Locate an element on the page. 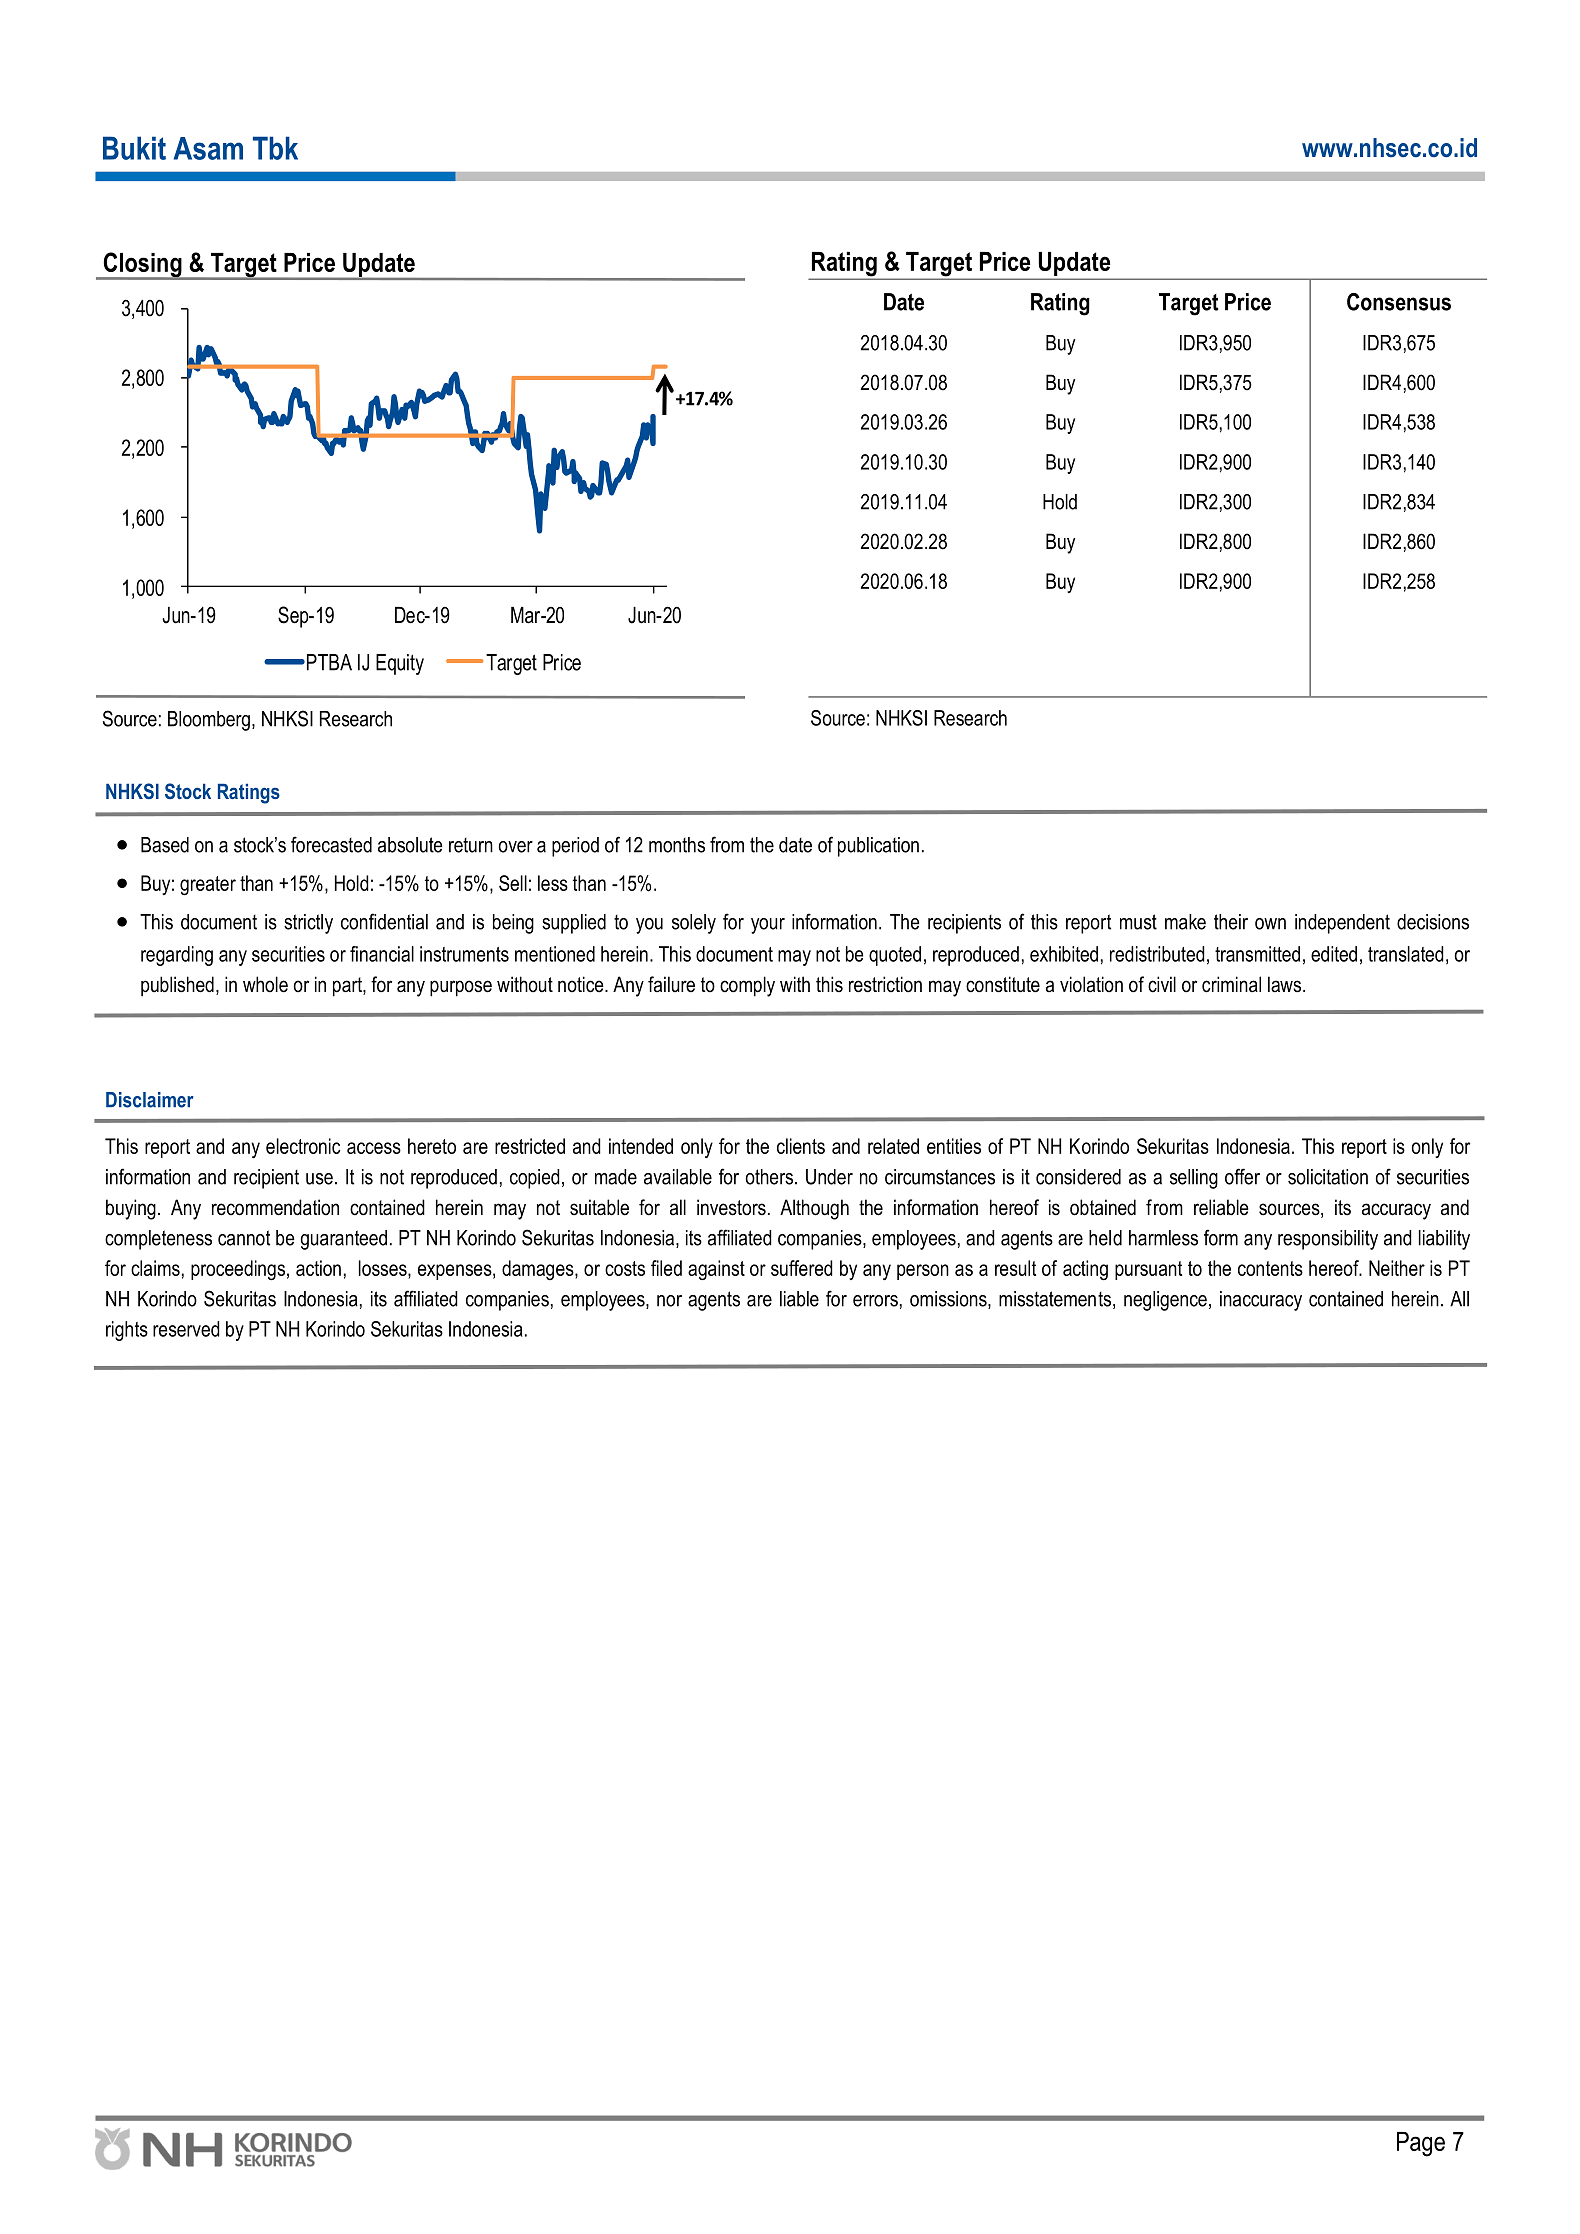 The height and width of the page is (2234, 1580). negligence is located at coordinates (1165, 1301).
